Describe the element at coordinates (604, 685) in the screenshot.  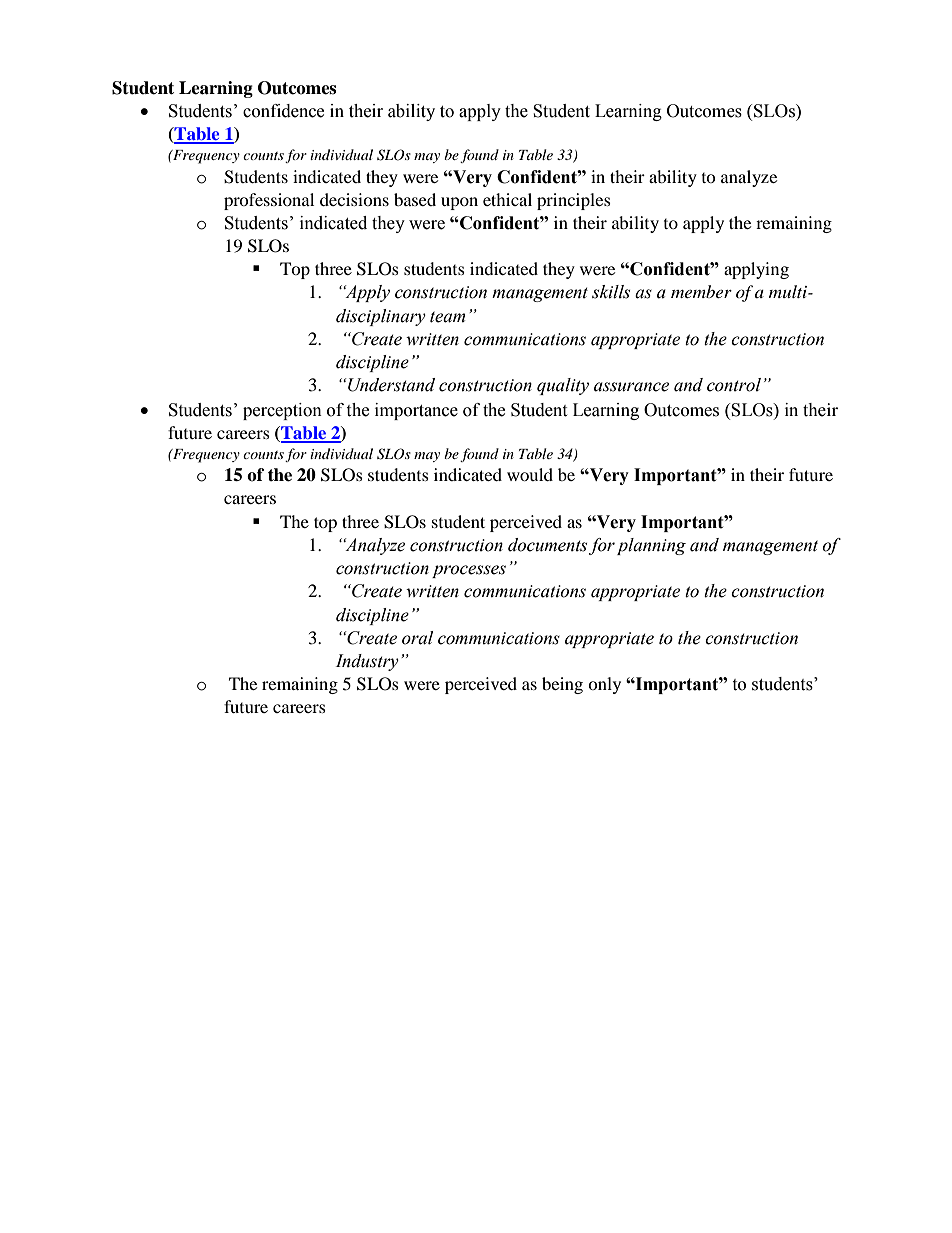
I see `only` at that location.
